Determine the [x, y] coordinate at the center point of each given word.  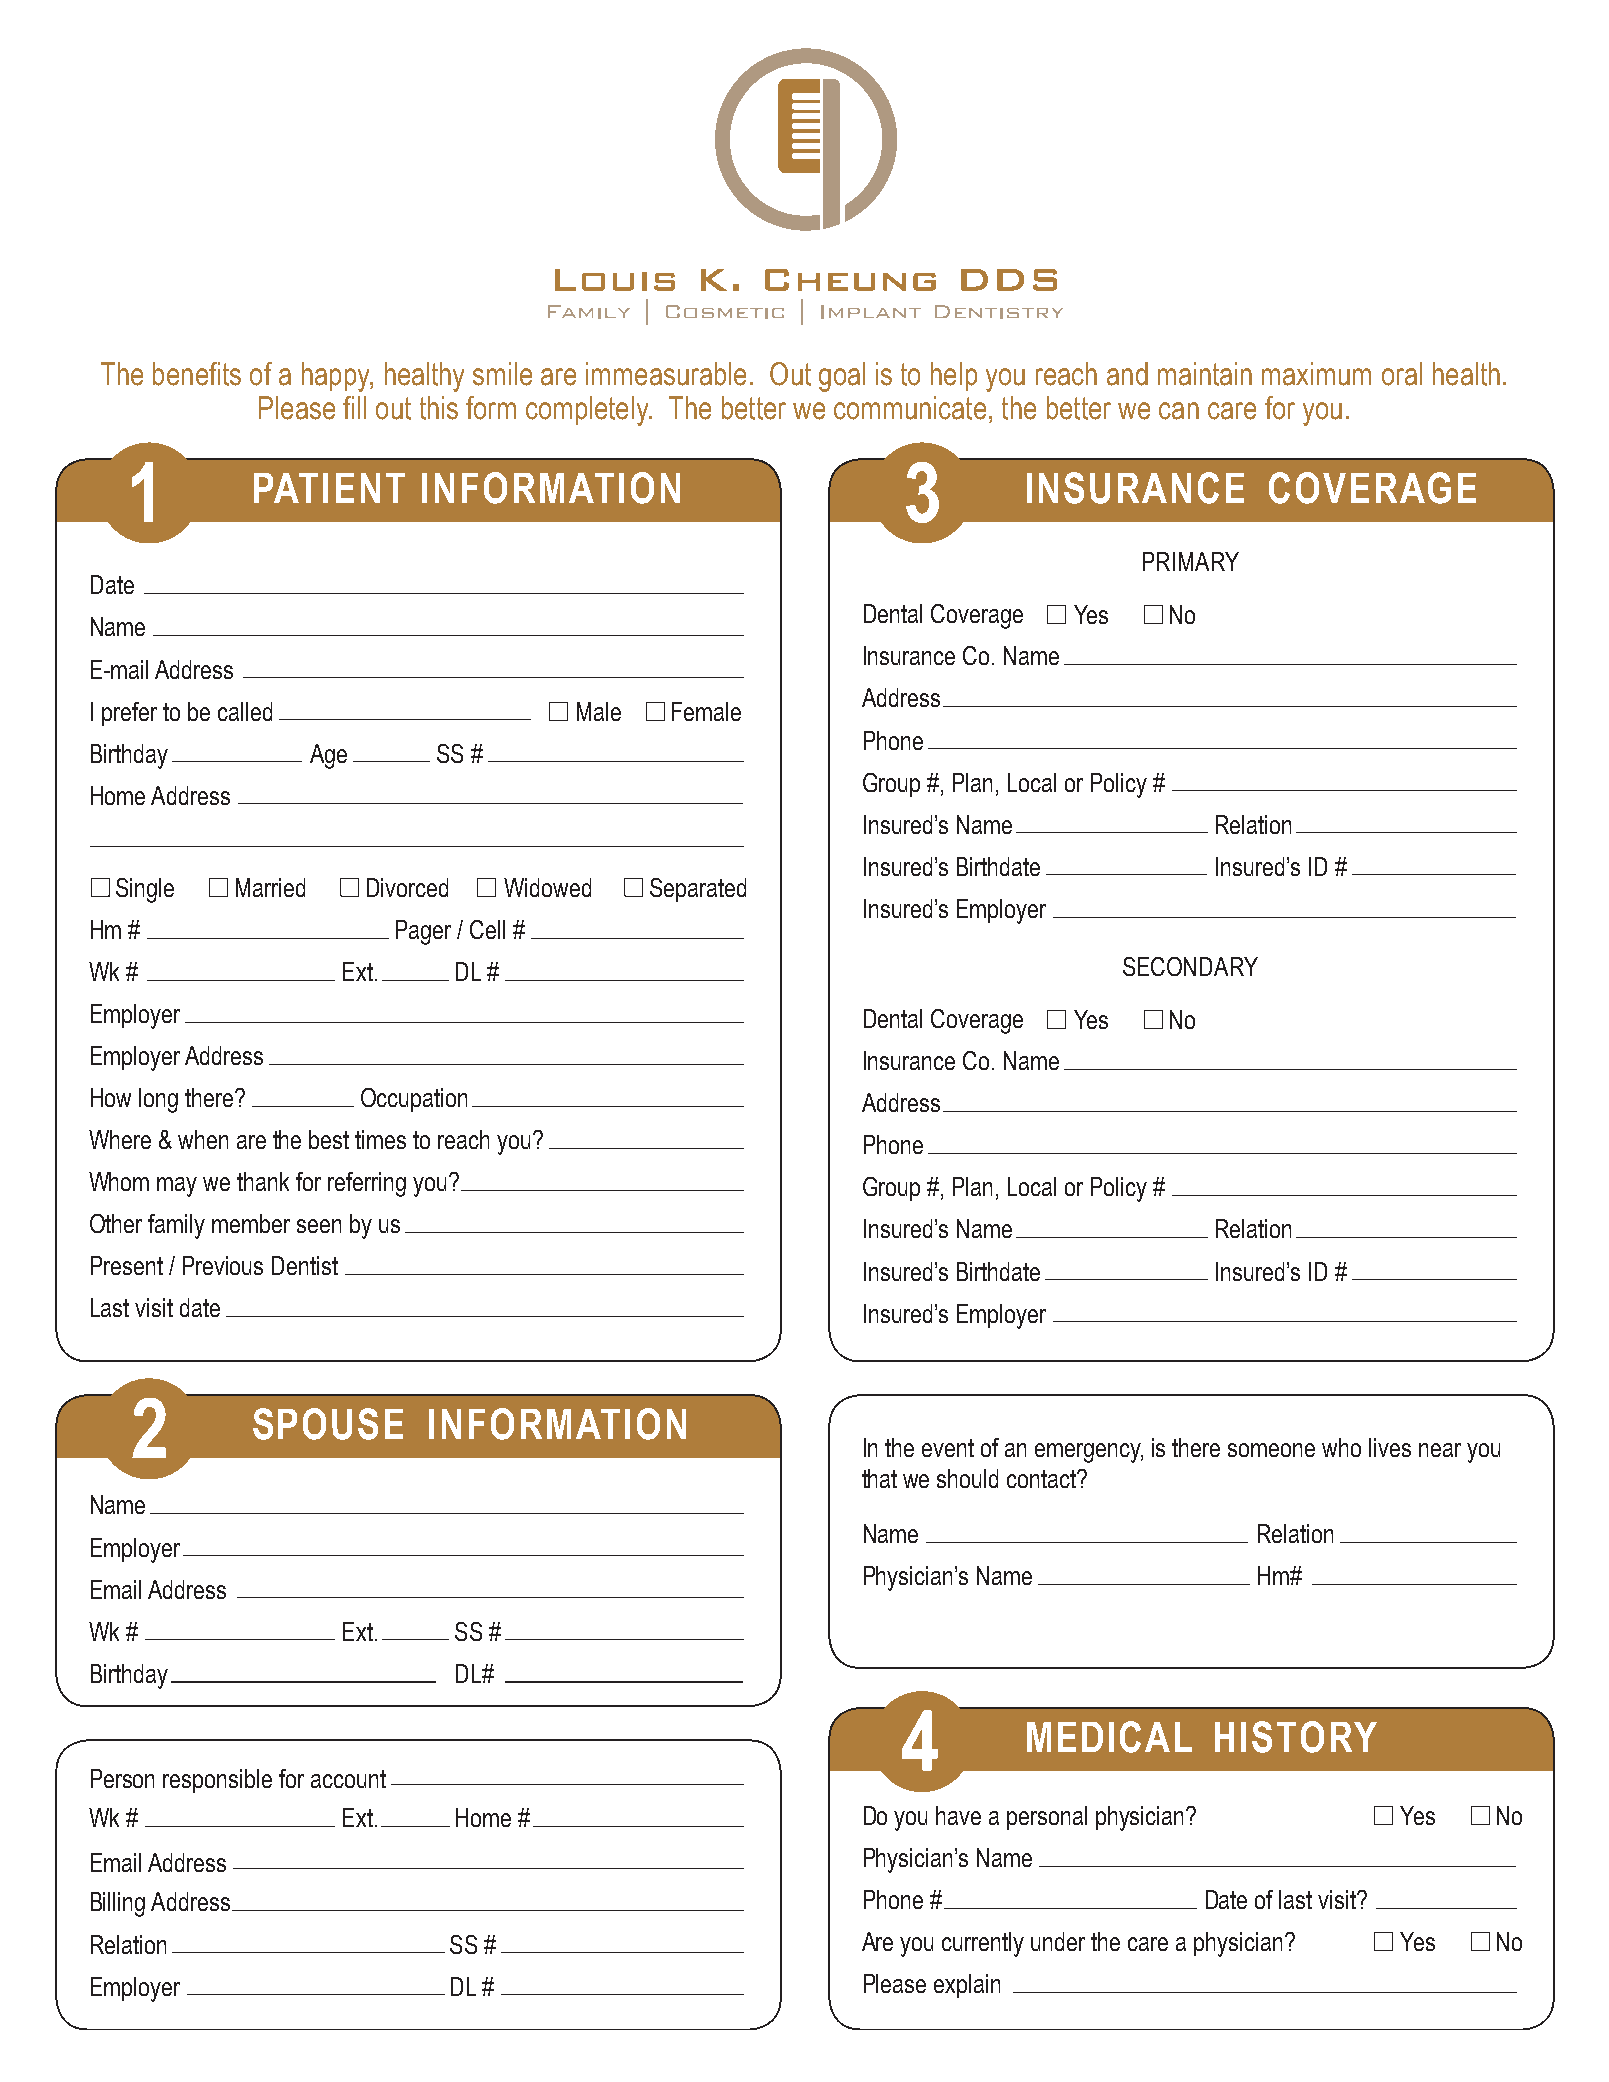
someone [1271, 1450]
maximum [1316, 374]
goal [842, 377]
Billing [118, 1904]
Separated [698, 890]
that [879, 1478]
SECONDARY [1190, 966]
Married [270, 887]
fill [354, 407]
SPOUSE [328, 1424]
